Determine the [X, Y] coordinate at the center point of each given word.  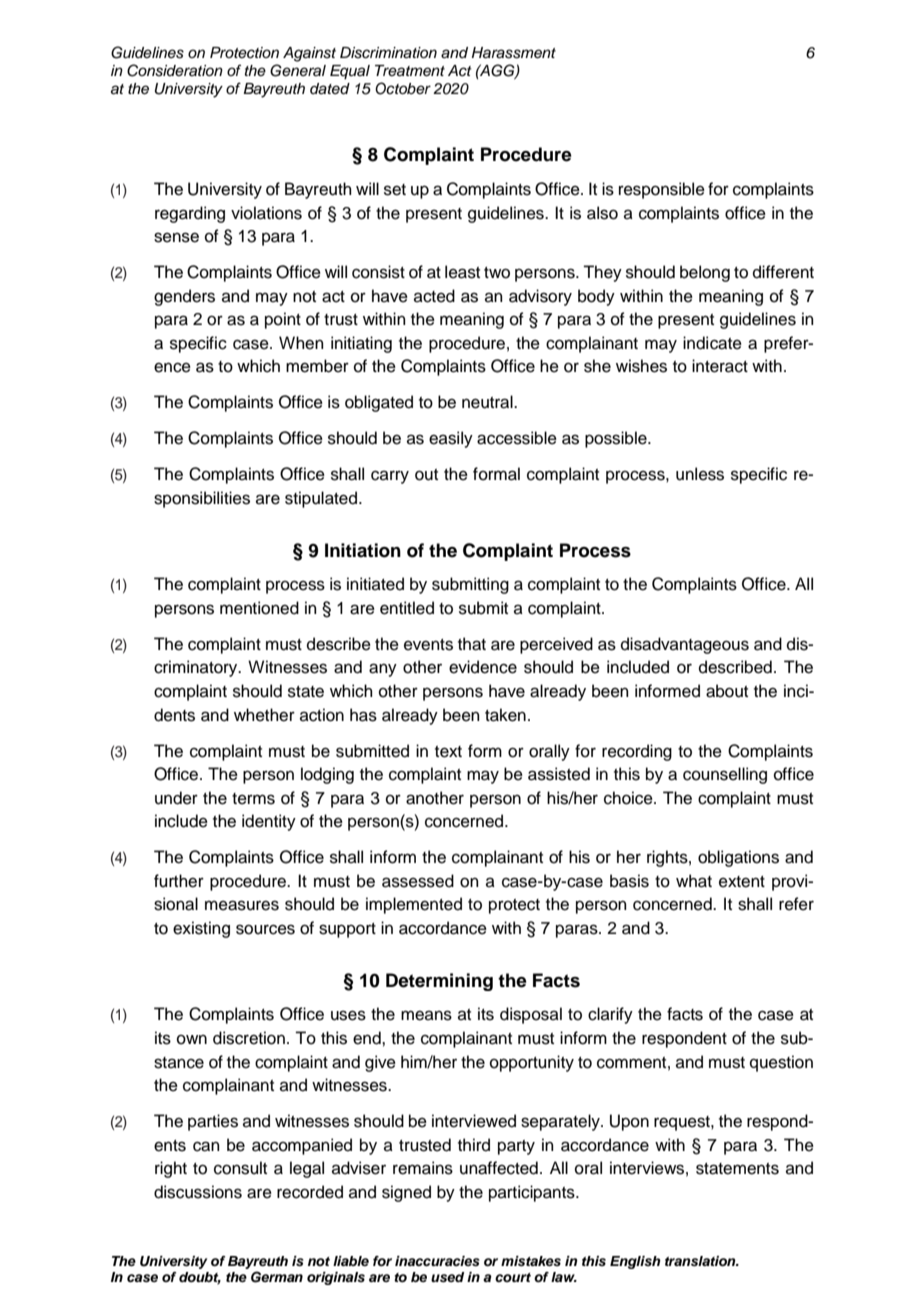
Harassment [514, 53]
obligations [738, 858]
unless [700, 474]
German [277, 1277]
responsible [662, 190]
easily [451, 439]
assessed [418, 881]
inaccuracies [437, 1261]
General [298, 70]
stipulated [321, 499]
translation [701, 1261]
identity [269, 822]
